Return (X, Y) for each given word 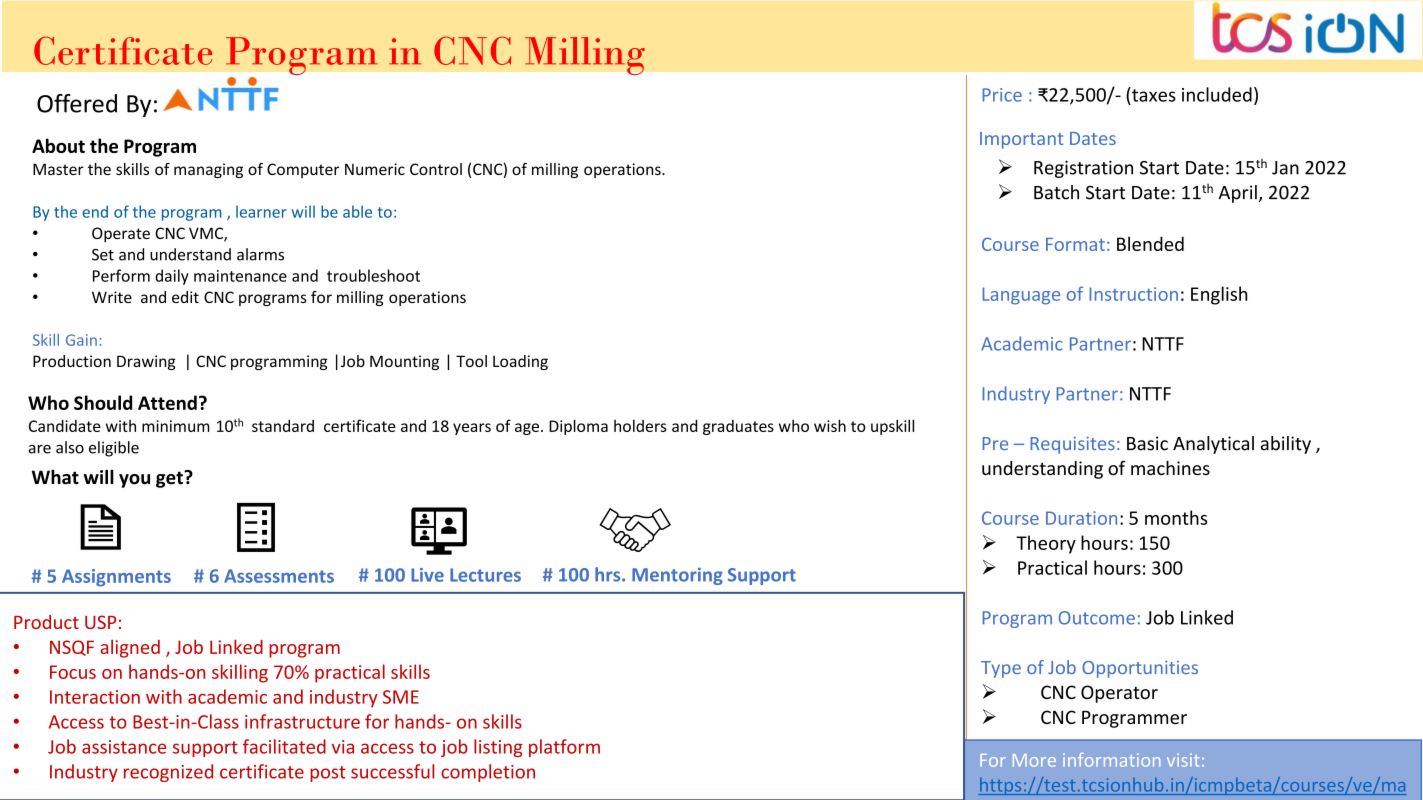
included (1217, 94)
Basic (1147, 443)
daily (172, 277)
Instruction (1133, 294)
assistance (124, 747)
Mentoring (677, 576)
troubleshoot (373, 275)
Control (436, 169)
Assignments (116, 578)
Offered (77, 103)
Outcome (1097, 618)
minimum (176, 426)
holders (640, 425)
